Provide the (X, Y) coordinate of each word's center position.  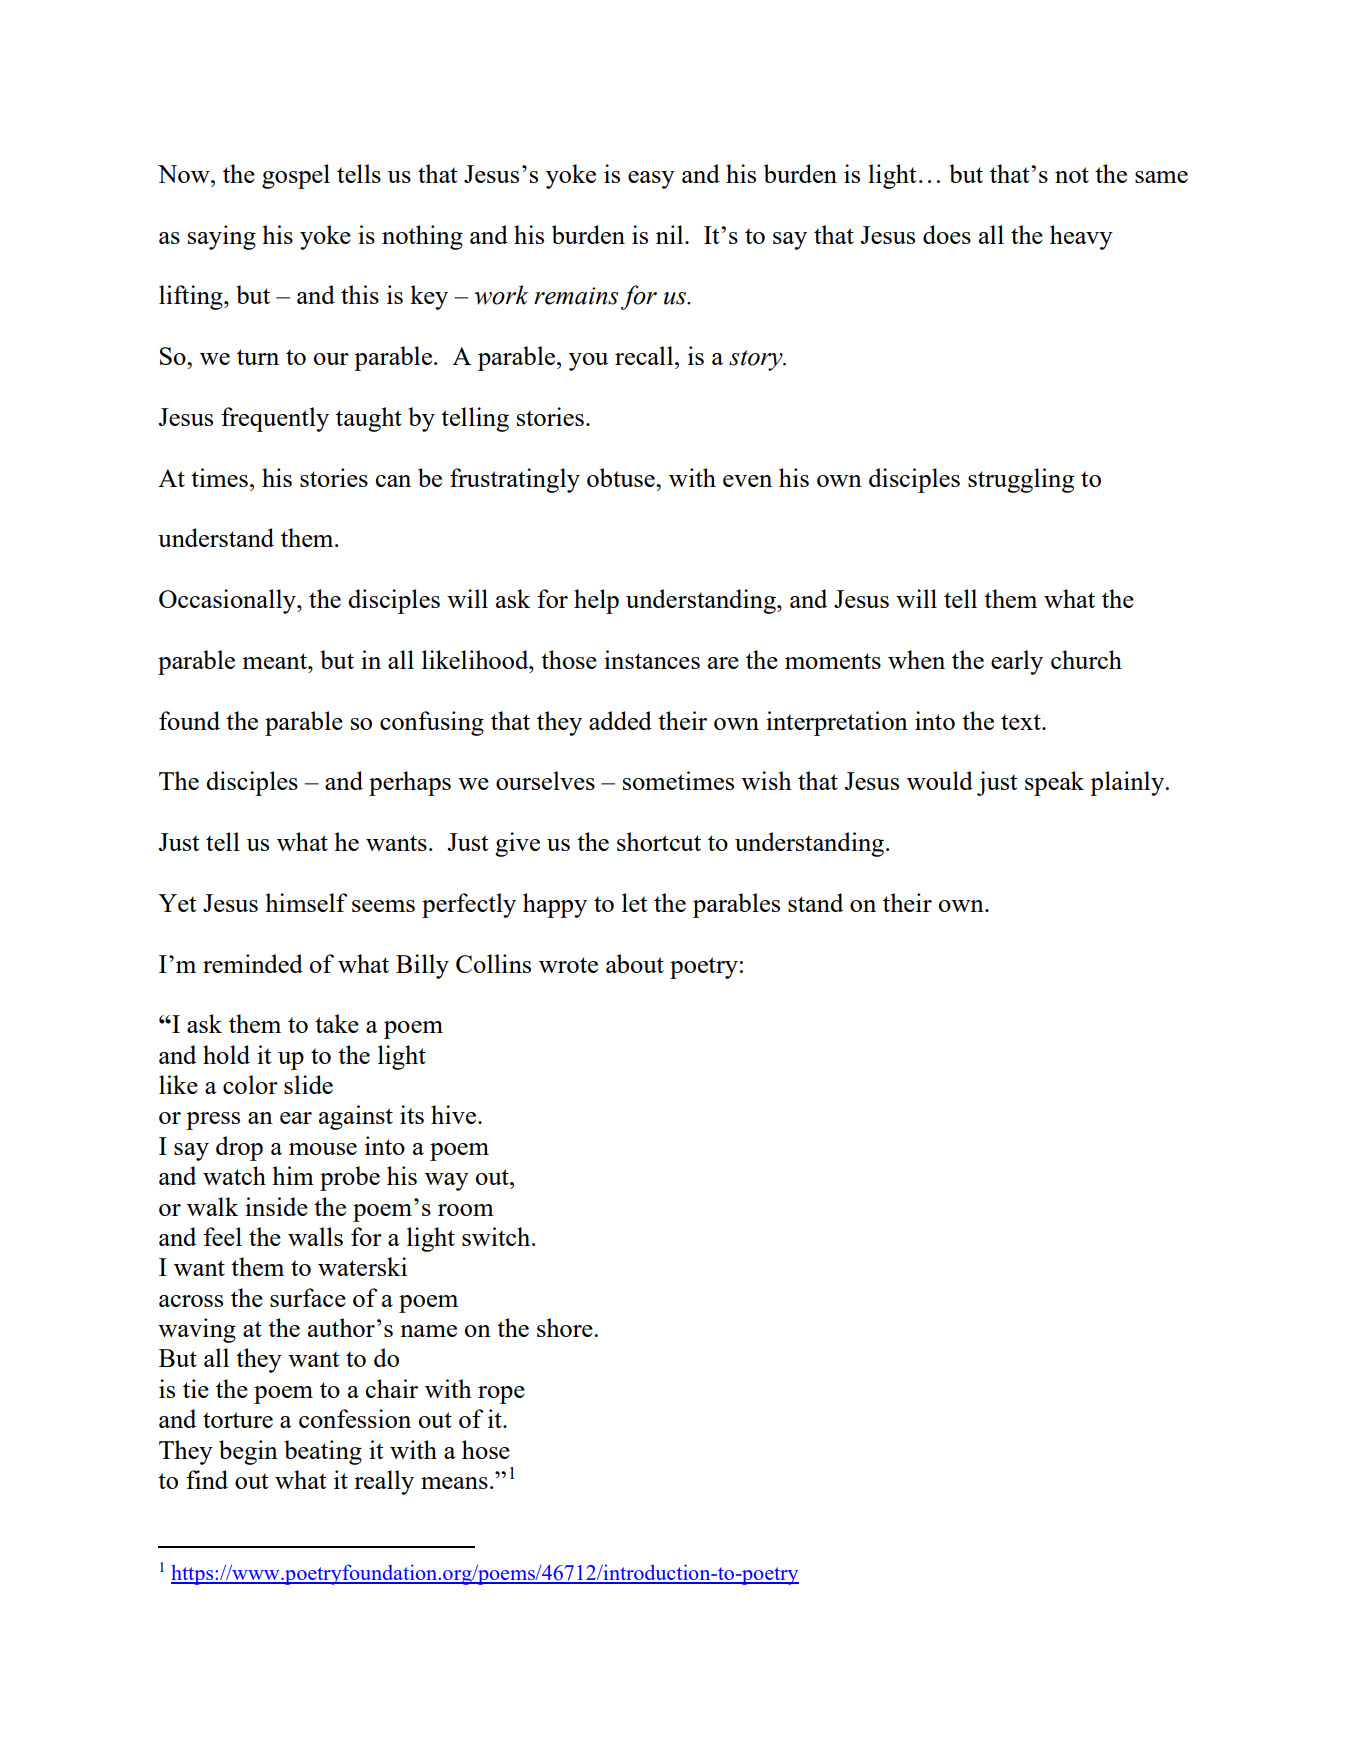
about (635, 963)
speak (1054, 783)
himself (306, 902)
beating (323, 1452)
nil (671, 234)
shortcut (659, 841)
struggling (1021, 480)
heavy (1081, 237)
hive (455, 1114)
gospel (296, 176)
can (393, 481)
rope (501, 1395)
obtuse (622, 477)
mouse (323, 1149)
